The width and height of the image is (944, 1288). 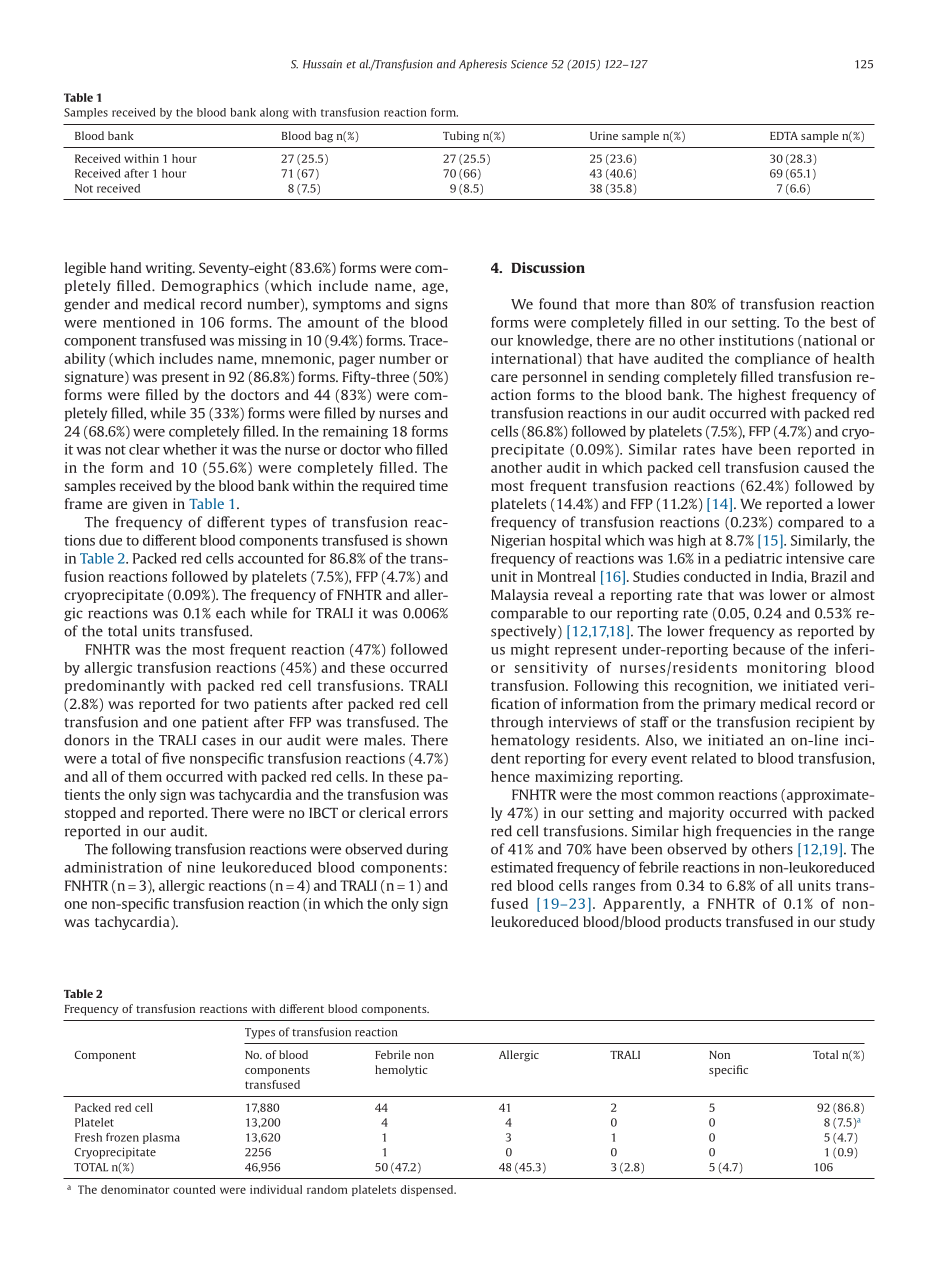 What do you see at coordinates (429, 814) in the image?
I see `errors` at bounding box center [429, 814].
